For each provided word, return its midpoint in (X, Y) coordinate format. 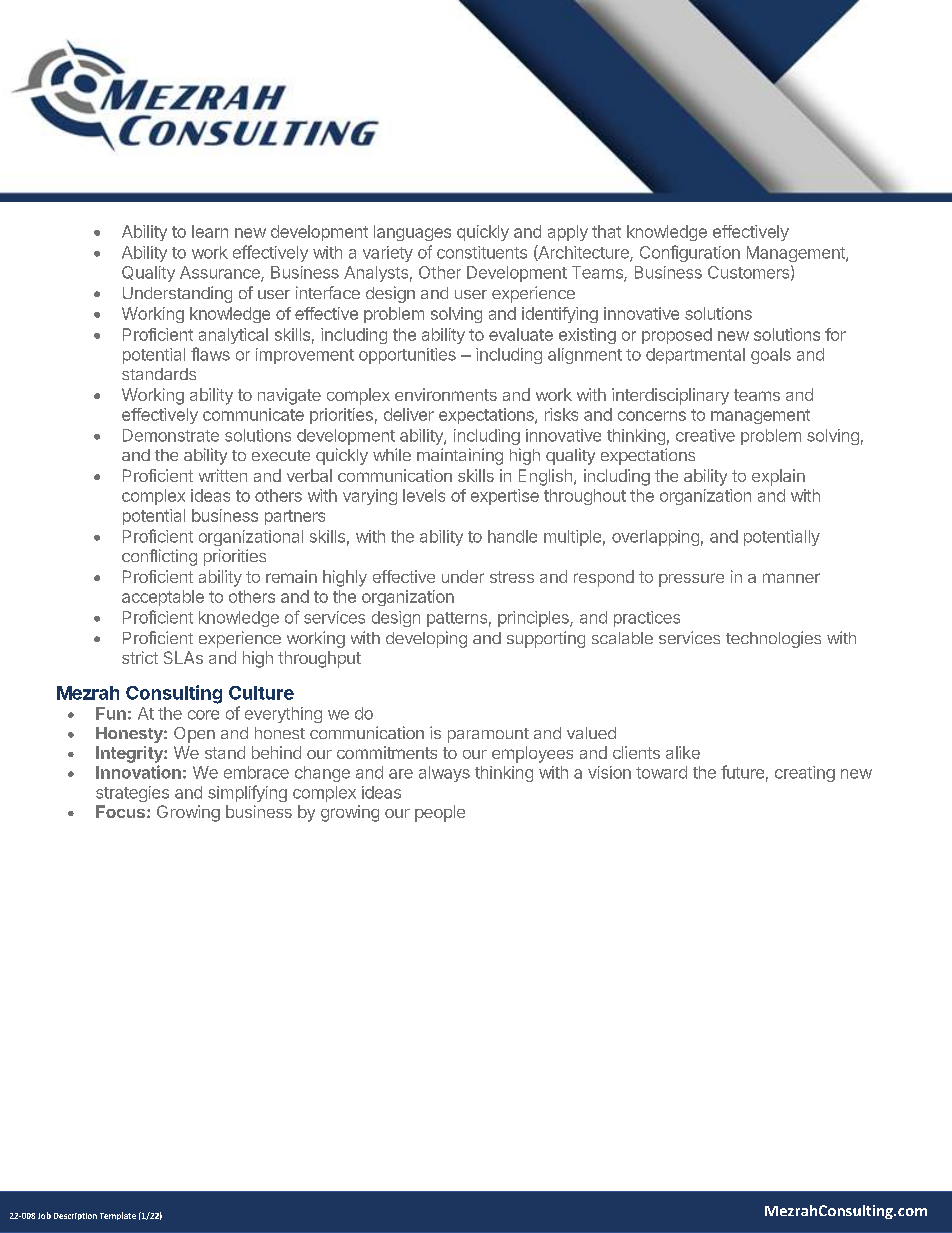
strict (140, 657)
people (440, 813)
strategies (132, 794)
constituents (482, 252)
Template (118, 1216)
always (444, 774)
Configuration (690, 253)
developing (426, 639)
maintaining (460, 456)
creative (705, 435)
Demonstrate (171, 435)
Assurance (221, 273)
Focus (120, 811)
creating (805, 774)
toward (661, 772)
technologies (773, 639)
